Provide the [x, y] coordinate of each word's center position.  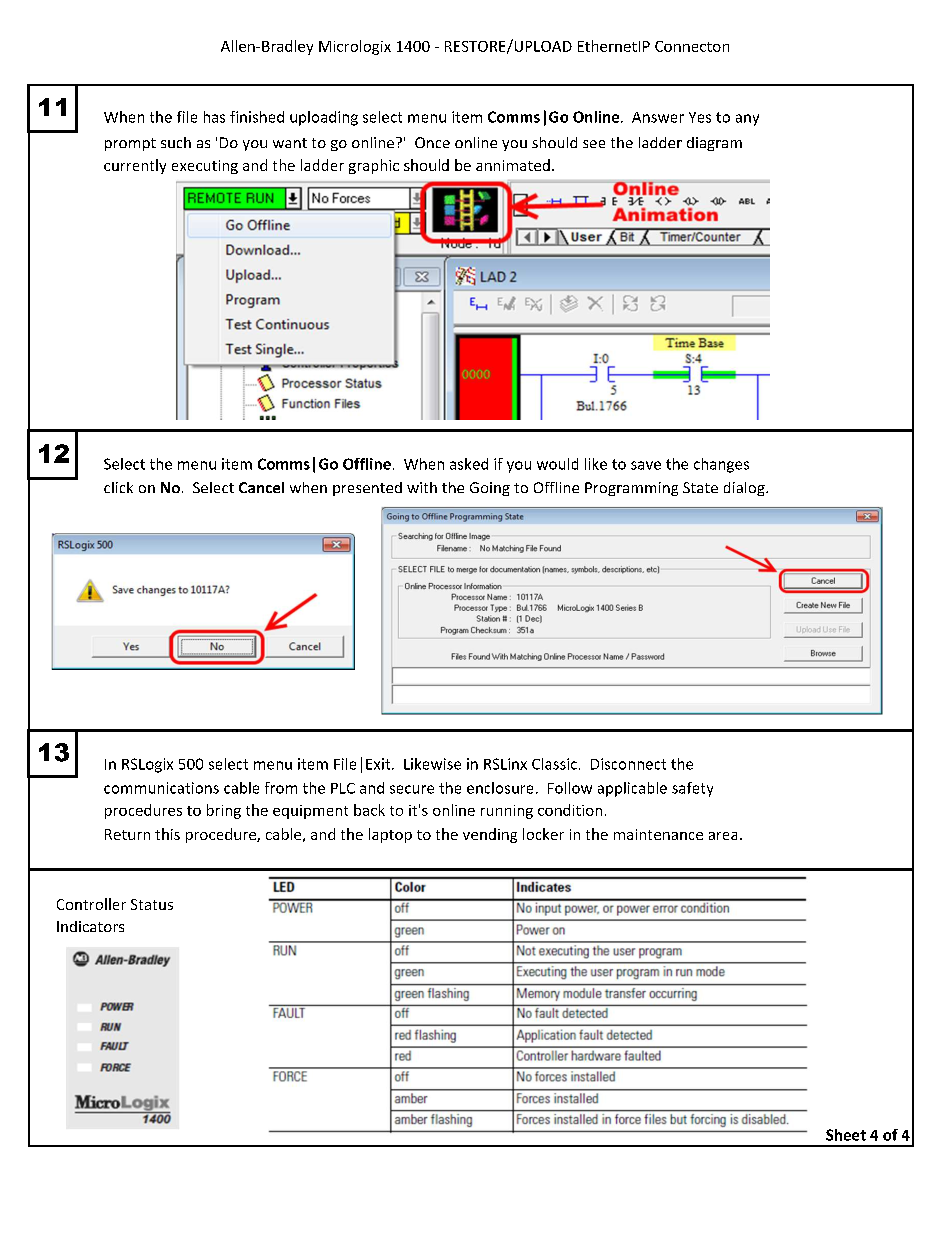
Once [432, 142]
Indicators [90, 926]
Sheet [846, 1135]
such [176, 142]
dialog [745, 489]
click [118, 487]
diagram [714, 144]
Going [490, 489]
